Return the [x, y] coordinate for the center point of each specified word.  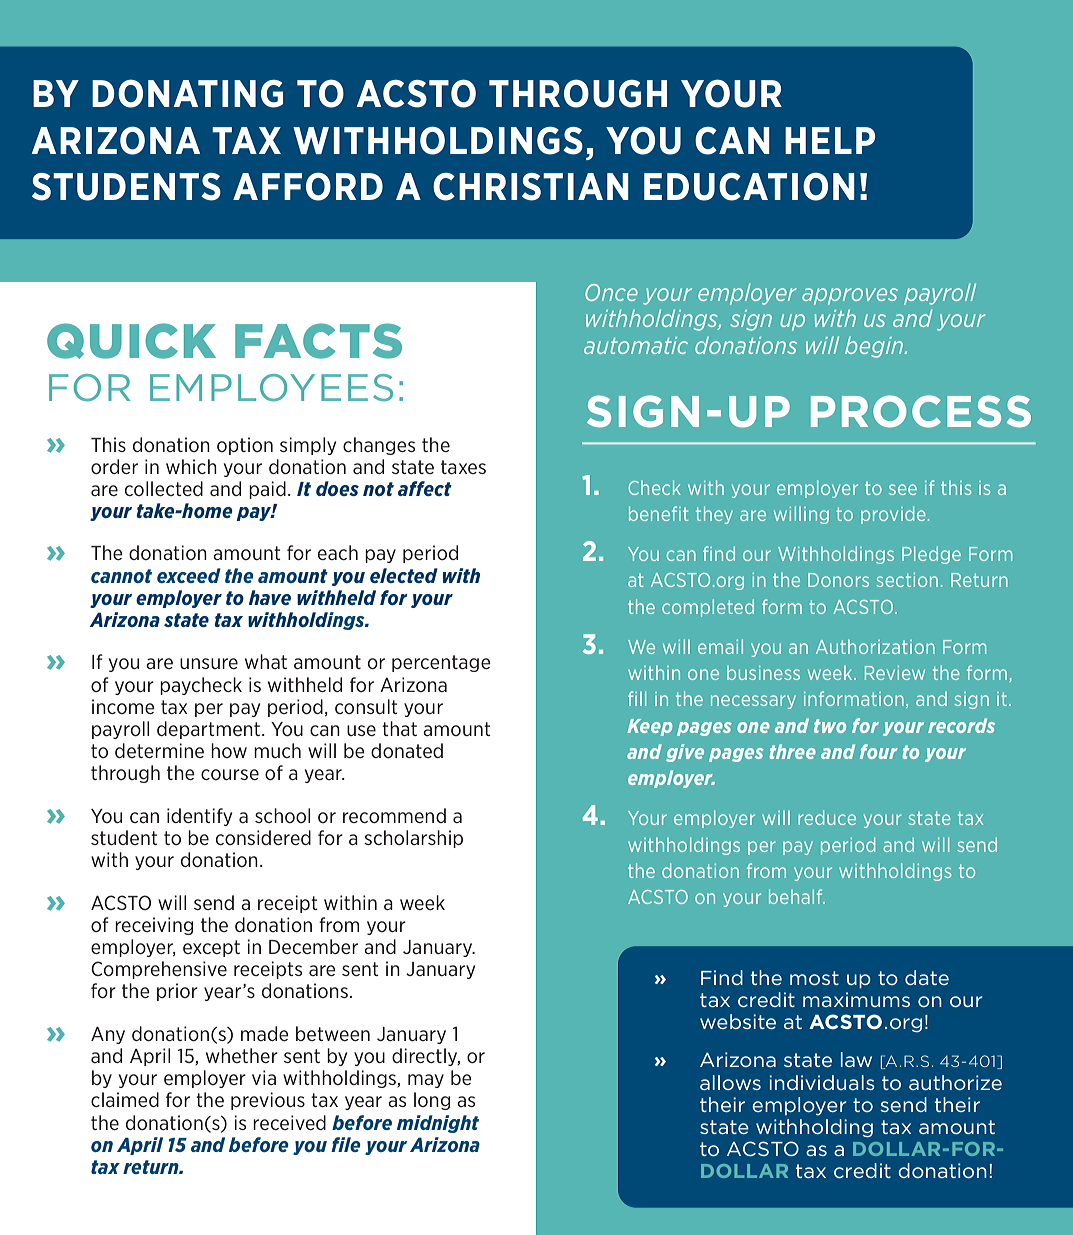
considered [263, 837]
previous [268, 1101]
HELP [830, 140]
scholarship [413, 839]
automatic [636, 345]
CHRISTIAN [531, 187]
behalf [797, 896]
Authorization [875, 646]
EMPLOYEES [271, 388]
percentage [441, 663]
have [270, 597]
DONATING [187, 93]
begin [875, 347]
